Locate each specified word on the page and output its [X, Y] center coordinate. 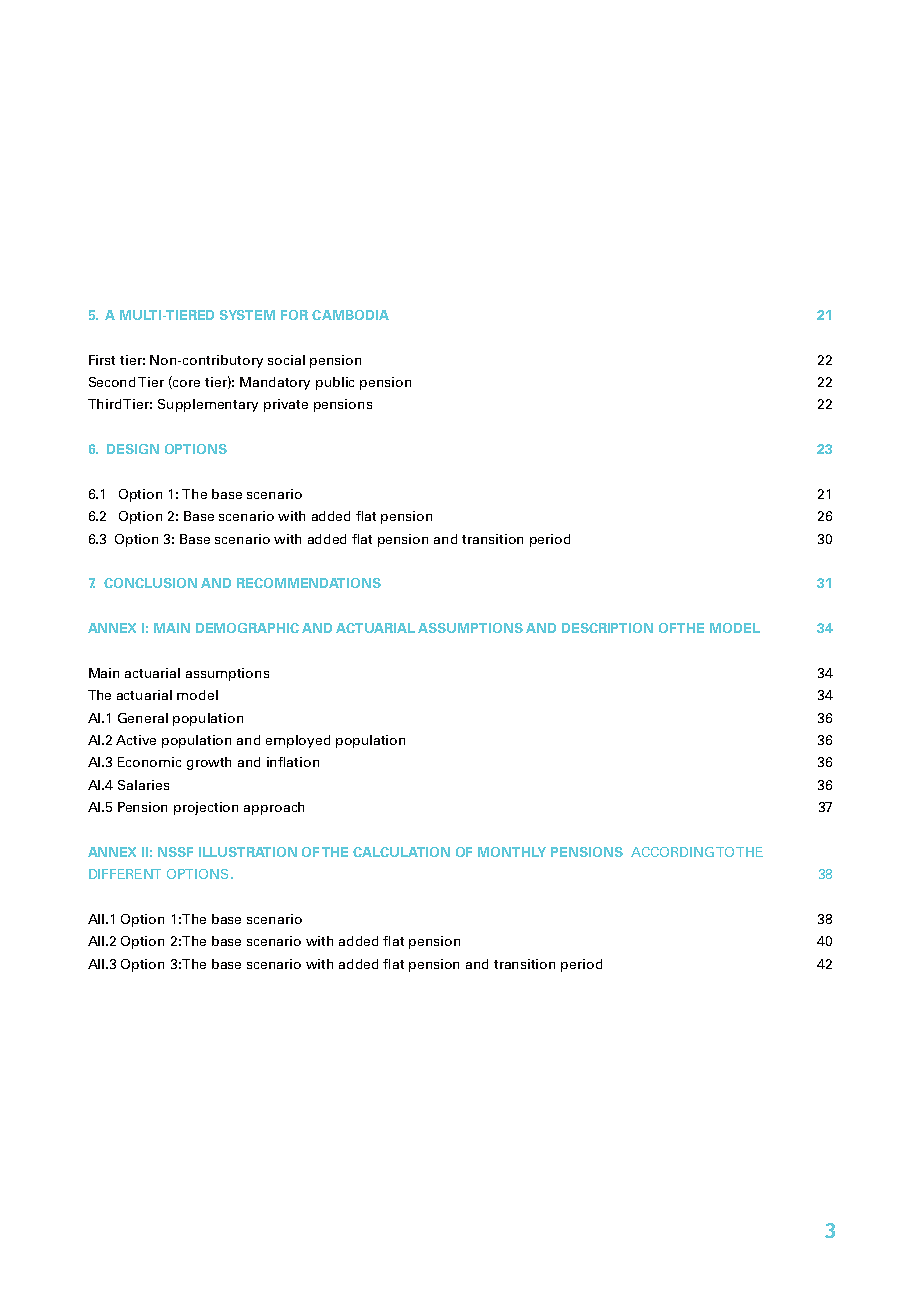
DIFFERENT [125, 874]
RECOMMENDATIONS [309, 583]
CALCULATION [401, 852]
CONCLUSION [150, 583]
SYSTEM [247, 315]
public [335, 383]
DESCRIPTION [607, 628]
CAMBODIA [350, 315]
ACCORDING [672, 852]
